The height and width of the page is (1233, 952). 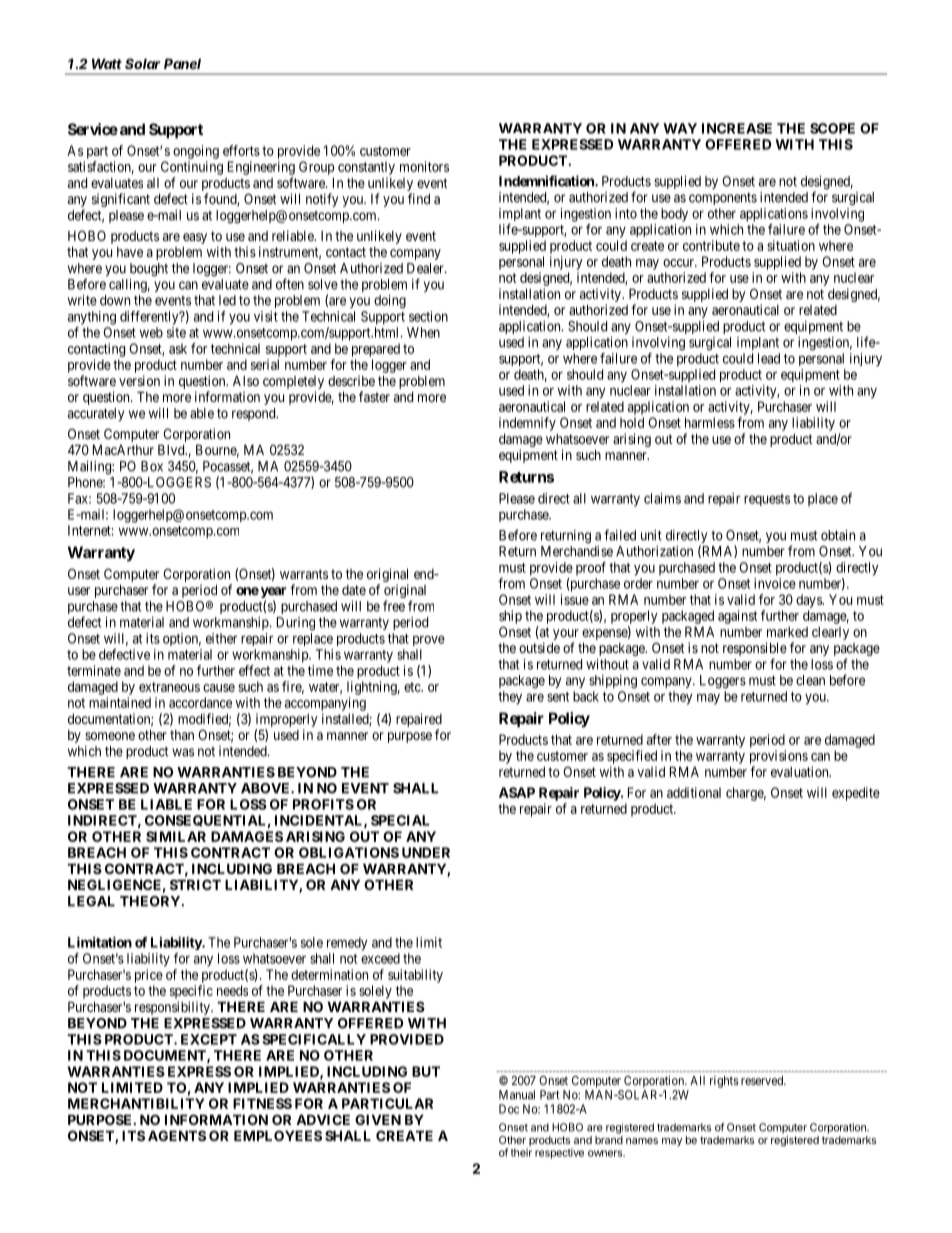 I want to click on INCREASE, so click(x=737, y=128).
